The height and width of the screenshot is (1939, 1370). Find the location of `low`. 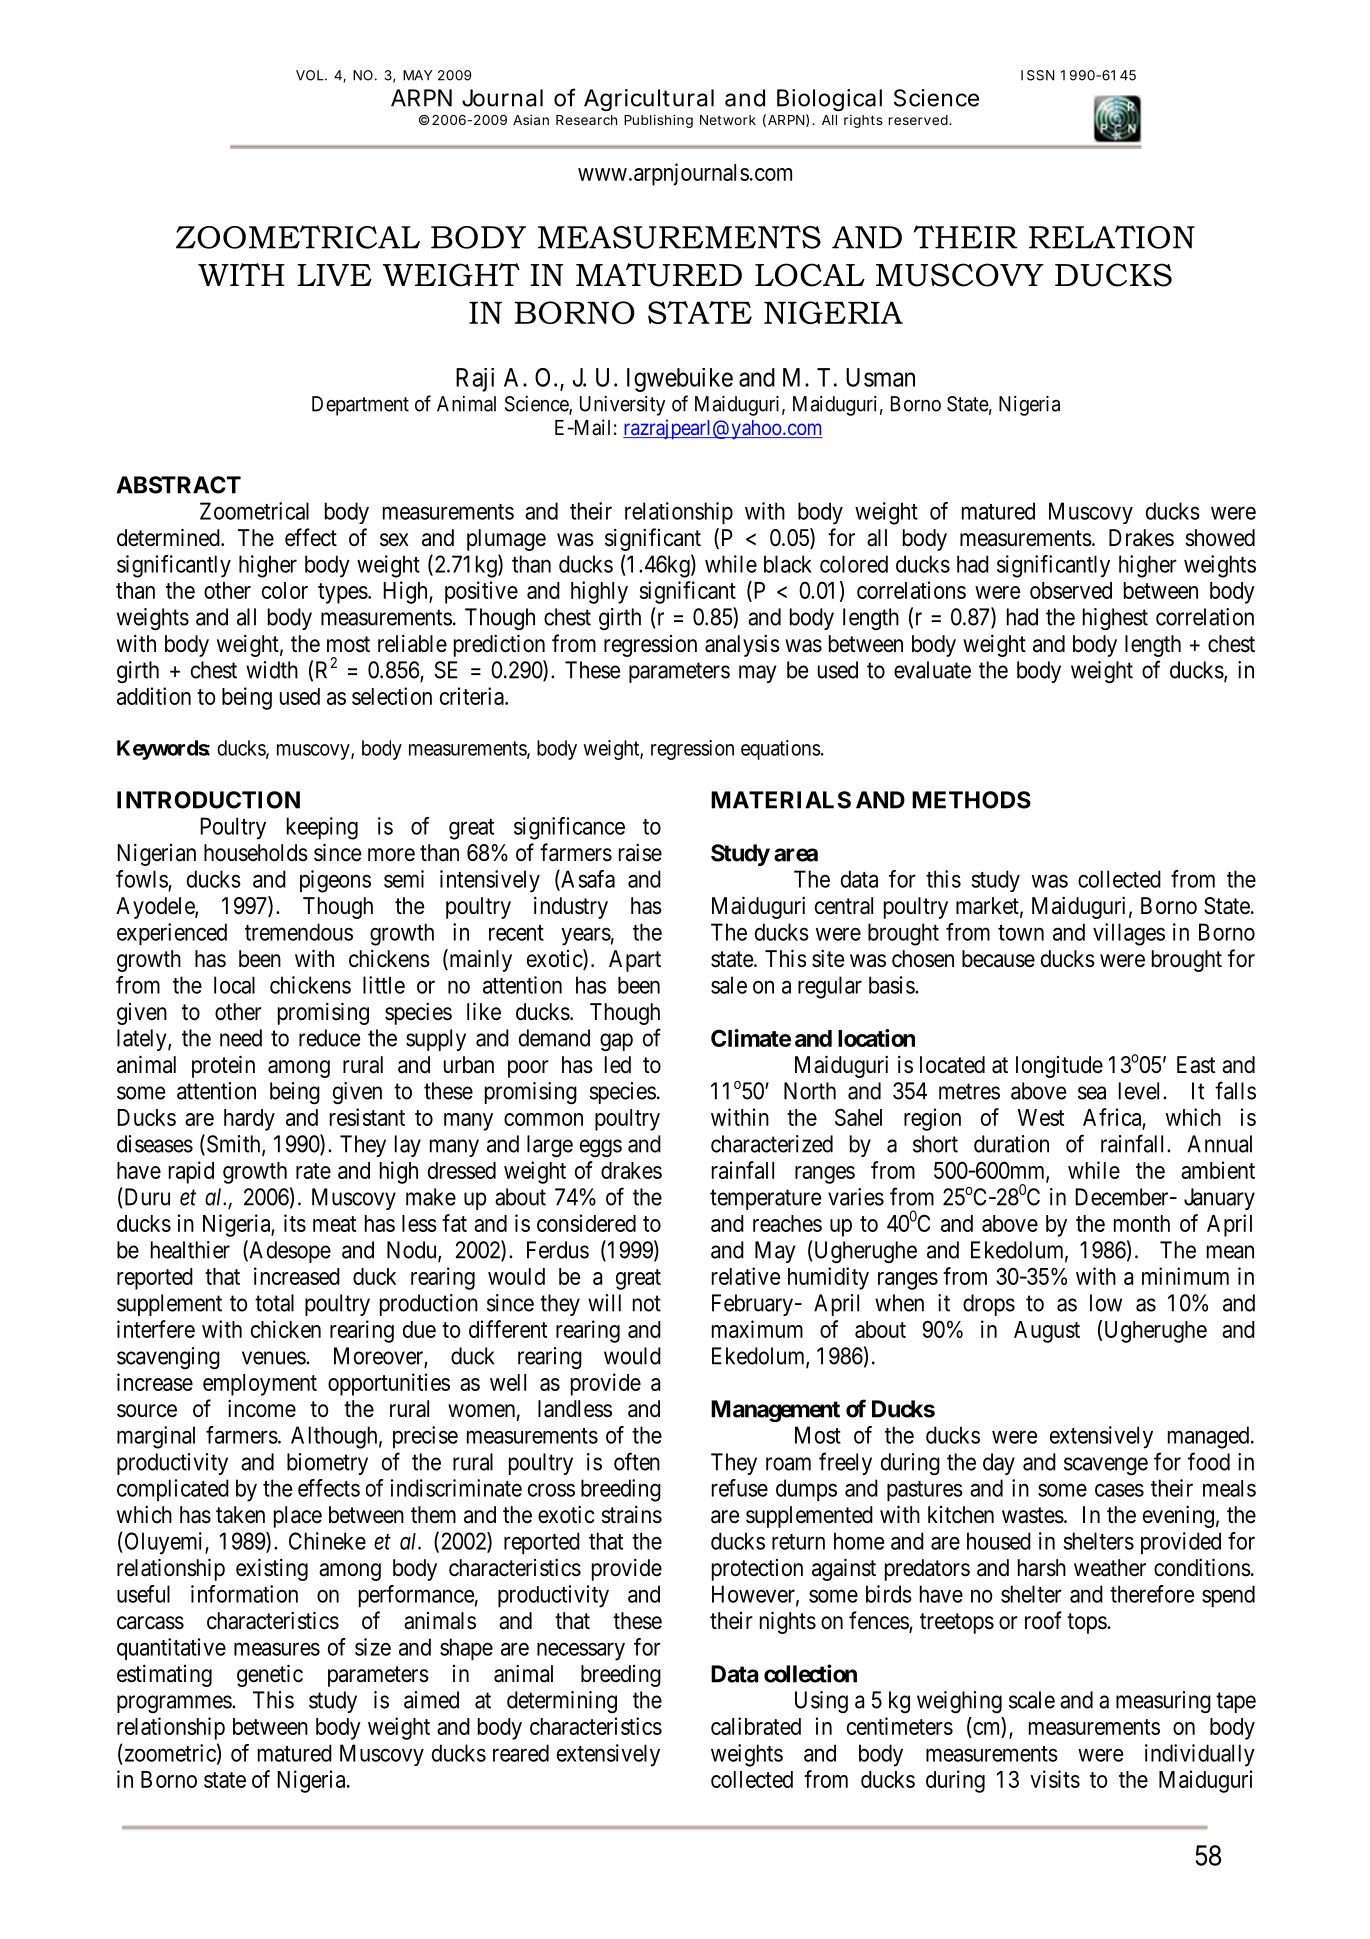

low is located at coordinates (1106, 1303).
